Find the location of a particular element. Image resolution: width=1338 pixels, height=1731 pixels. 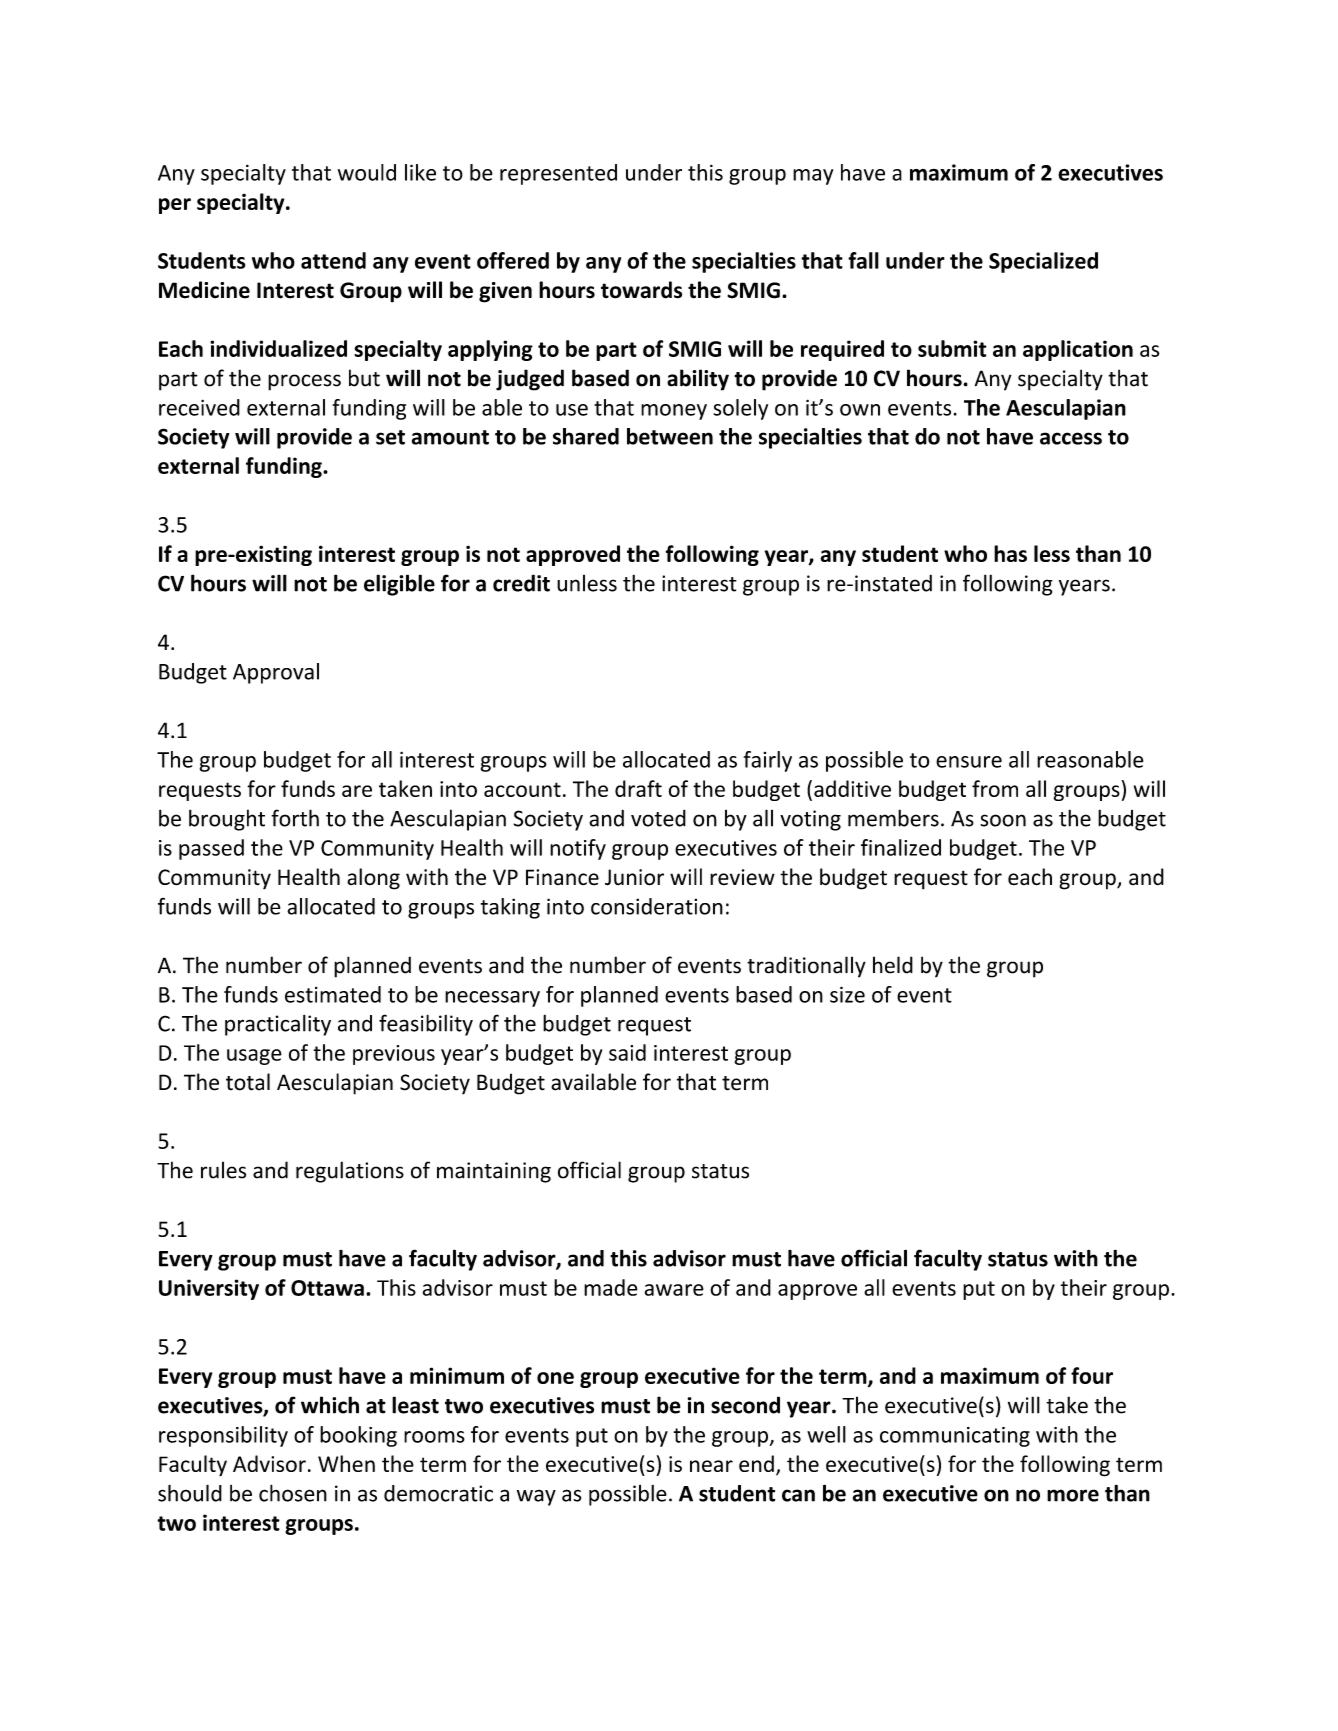

forth is located at coordinates (295, 818).
